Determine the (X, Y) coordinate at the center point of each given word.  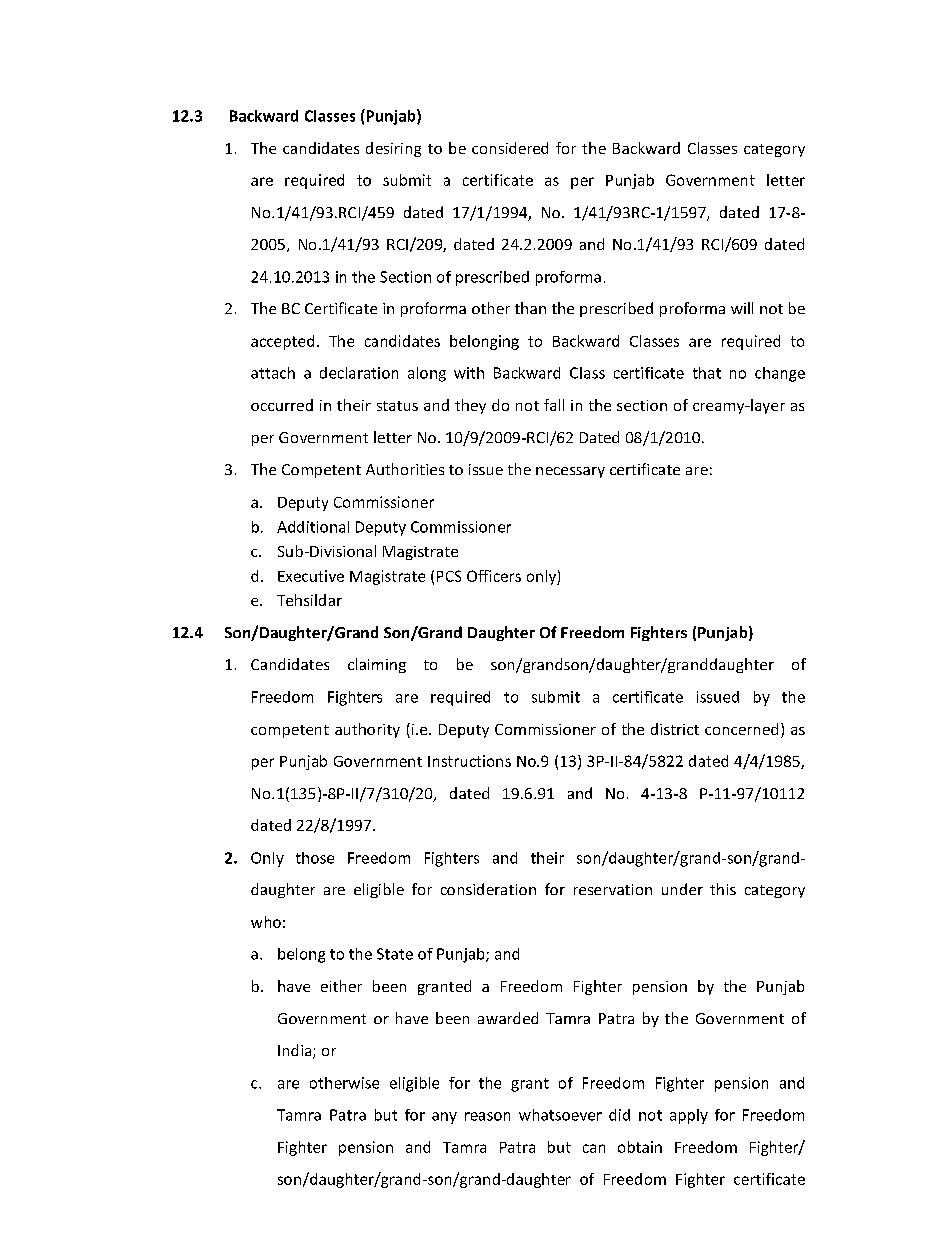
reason (487, 1116)
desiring (393, 149)
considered (510, 148)
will (742, 308)
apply (689, 1116)
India (296, 1051)
